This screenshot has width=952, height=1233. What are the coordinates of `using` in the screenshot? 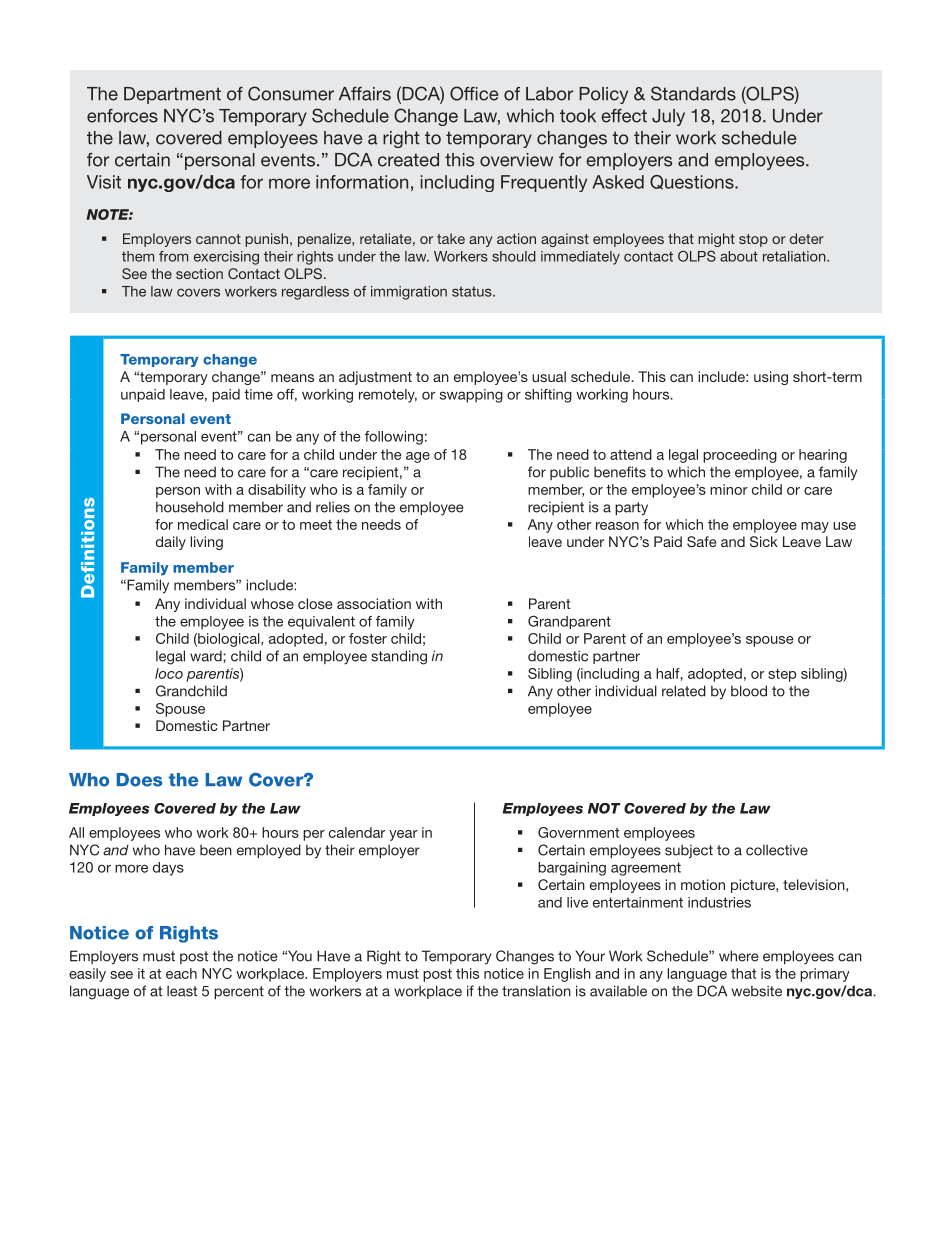 It's located at (771, 378).
